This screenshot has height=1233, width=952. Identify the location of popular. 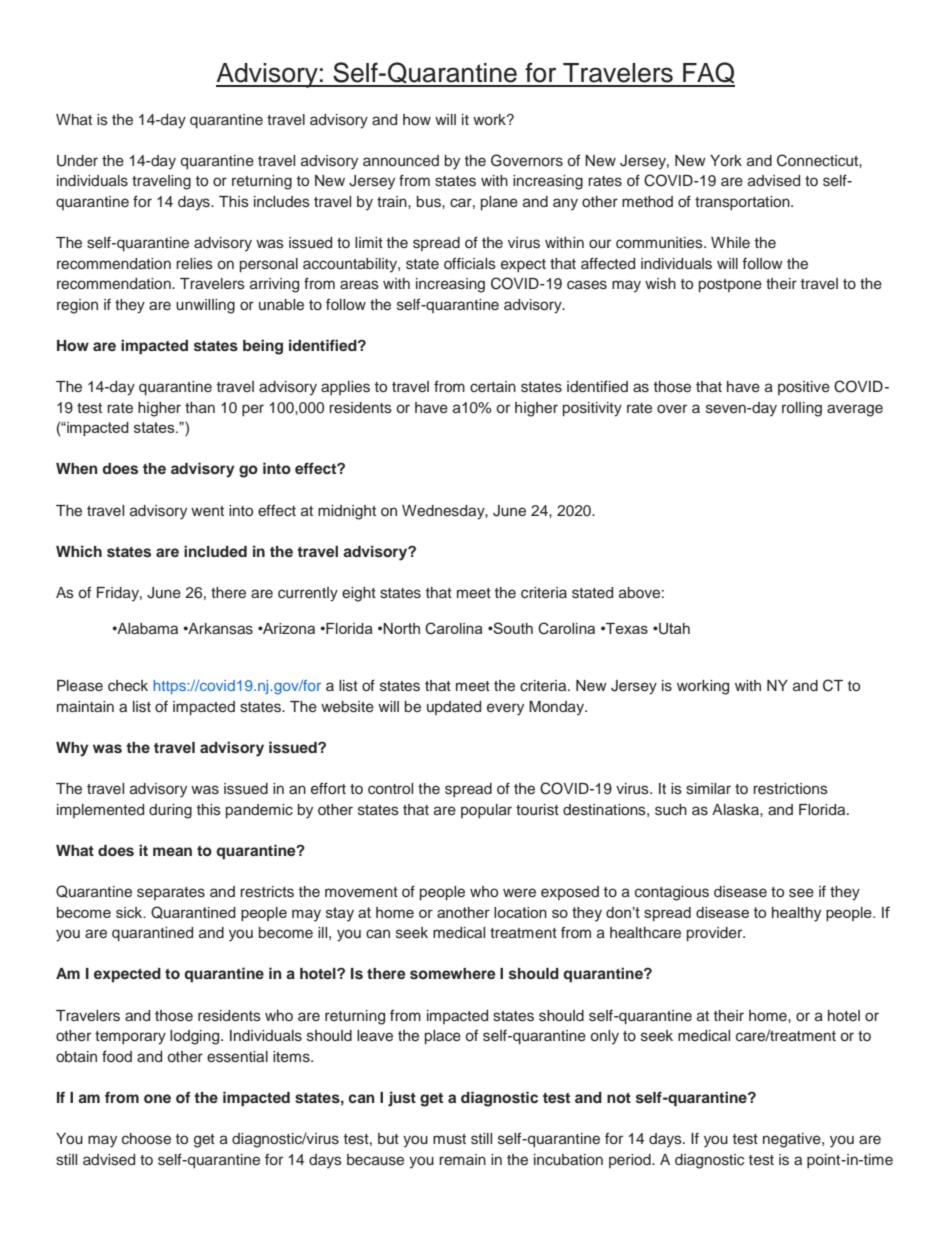
(486, 811).
